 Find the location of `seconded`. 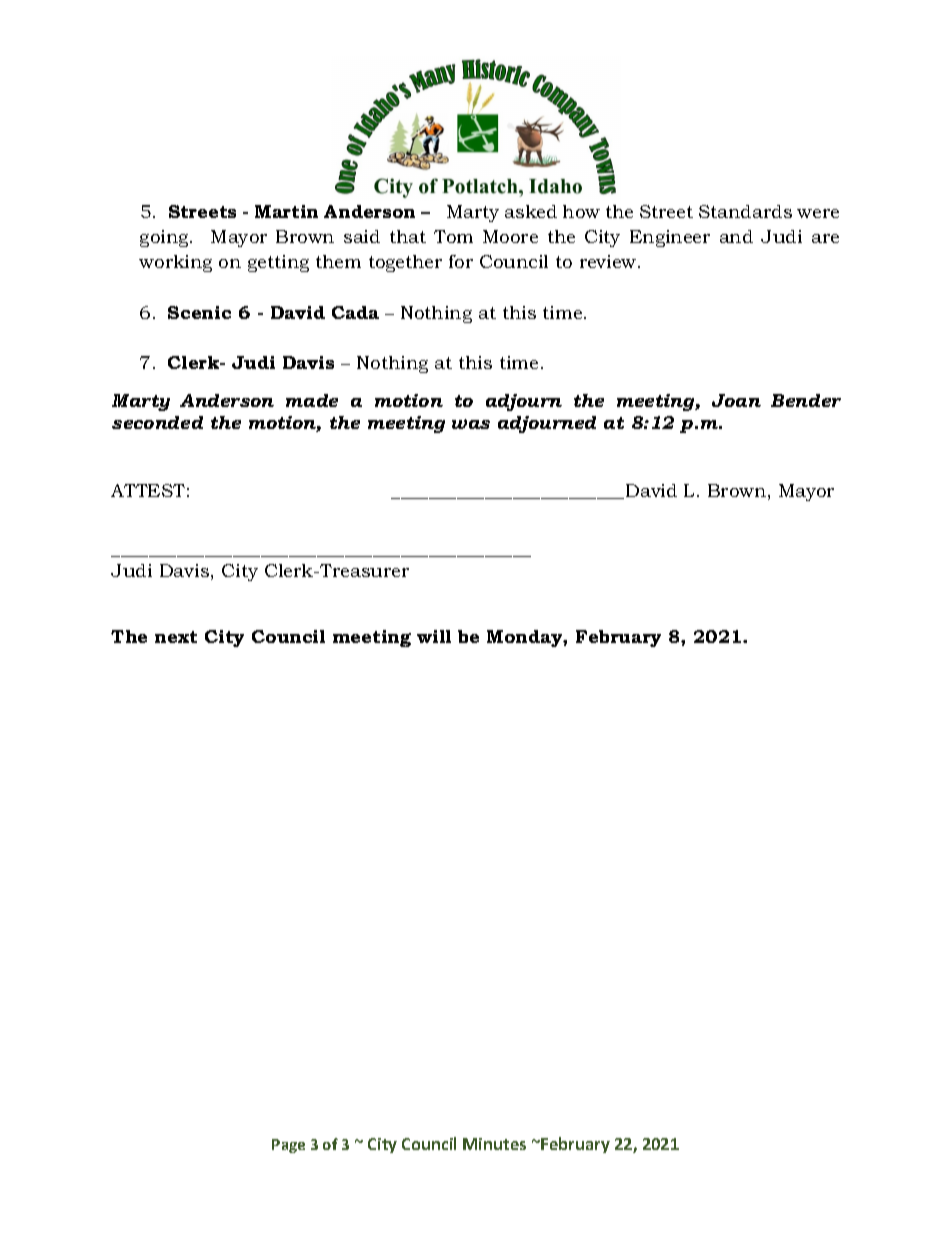

seconded is located at coordinates (157, 422).
